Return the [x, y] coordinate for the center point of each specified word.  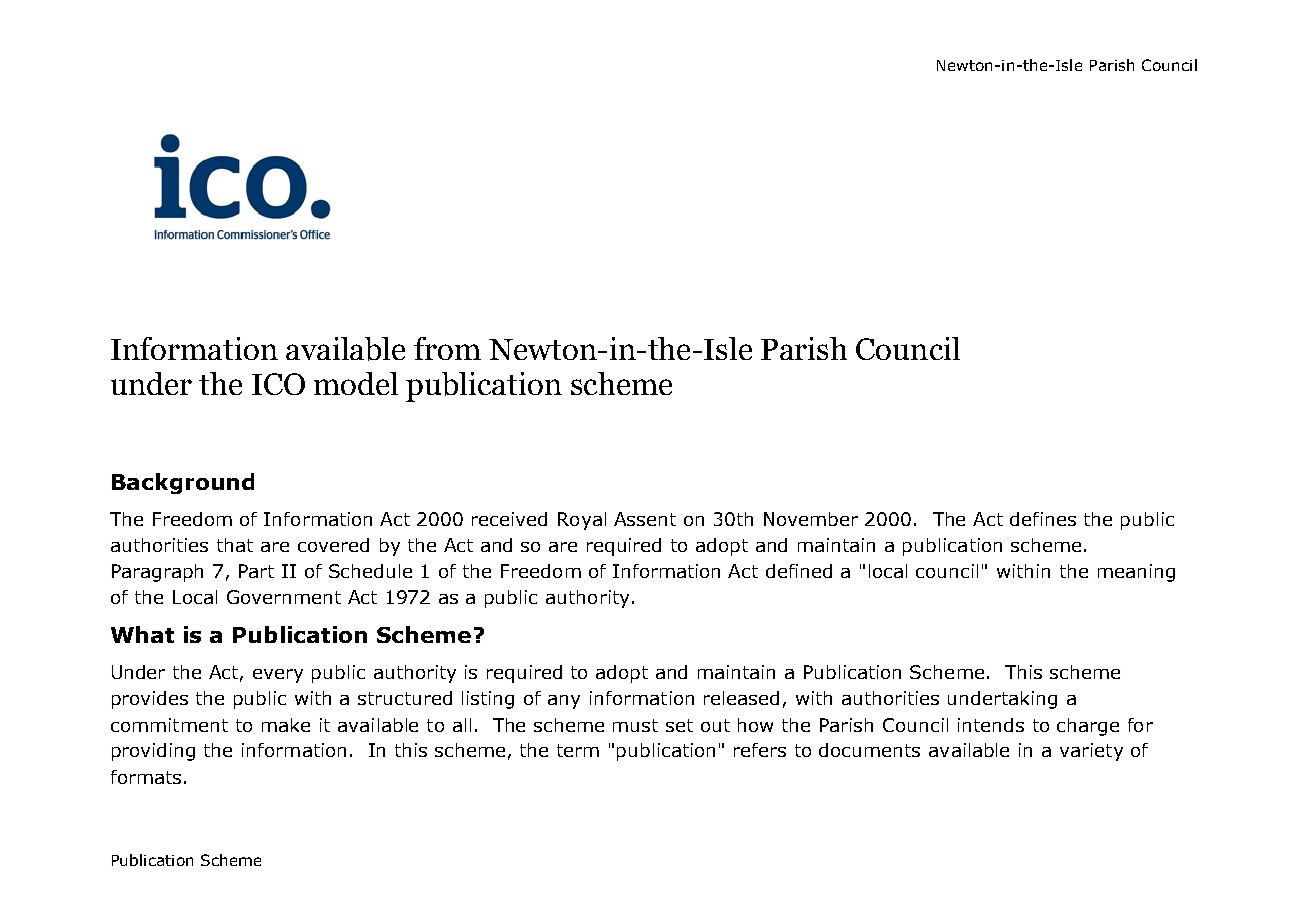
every [278, 676]
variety [1091, 752]
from [447, 348]
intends [991, 725]
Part [256, 571]
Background [183, 483]
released [741, 698]
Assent [645, 519]
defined [799, 571]
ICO [278, 384]
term [578, 750]
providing [153, 752]
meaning [1136, 573]
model [356, 383]
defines [1043, 519]
